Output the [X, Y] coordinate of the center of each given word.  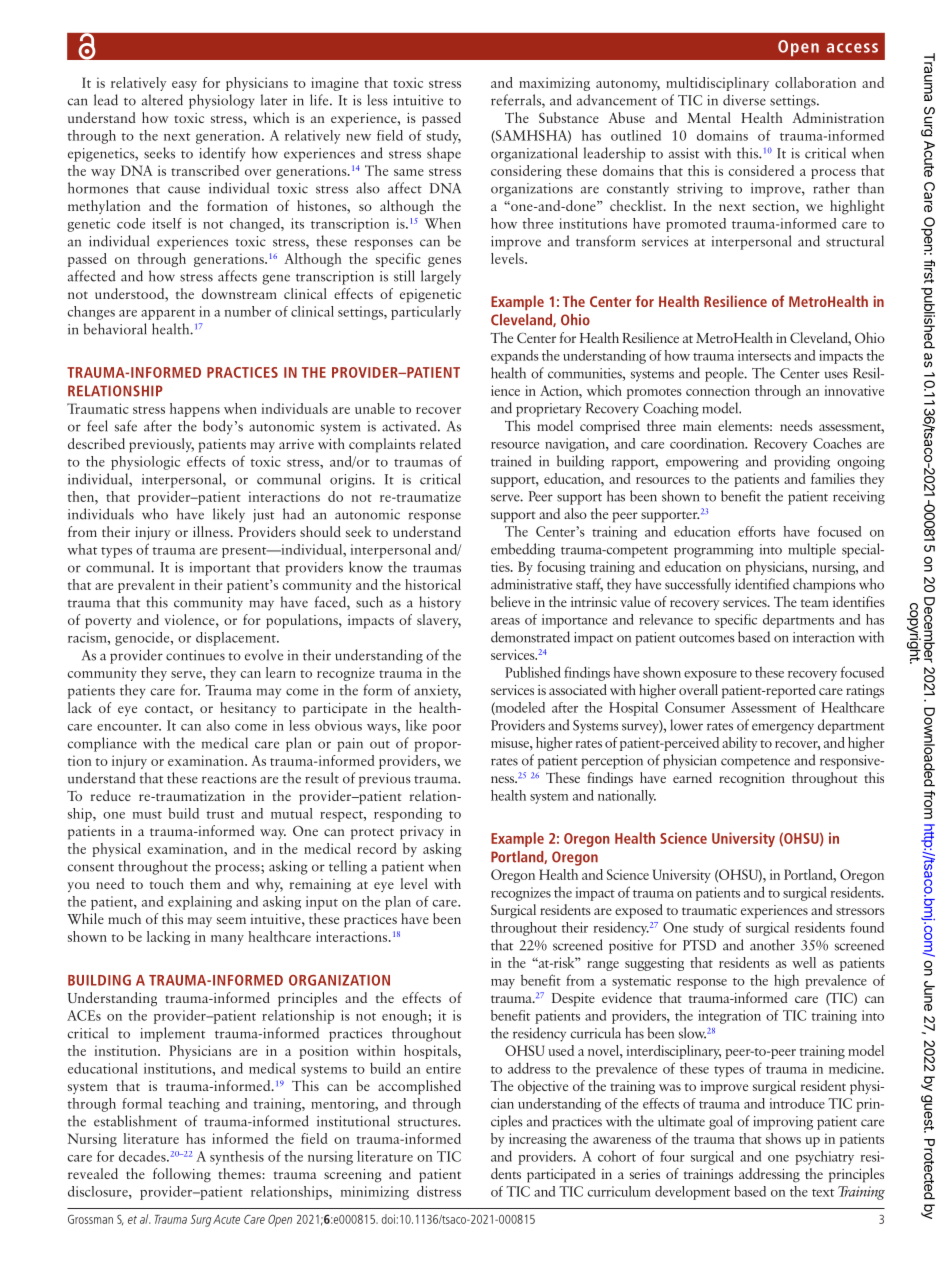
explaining [200, 903]
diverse [744, 100]
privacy [422, 833]
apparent [168, 314]
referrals [517, 101]
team [815, 603]
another [772, 945]
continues [195, 655]
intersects [764, 355]
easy [184, 86]
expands [515, 357]
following [182, 1175]
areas [505, 621]
